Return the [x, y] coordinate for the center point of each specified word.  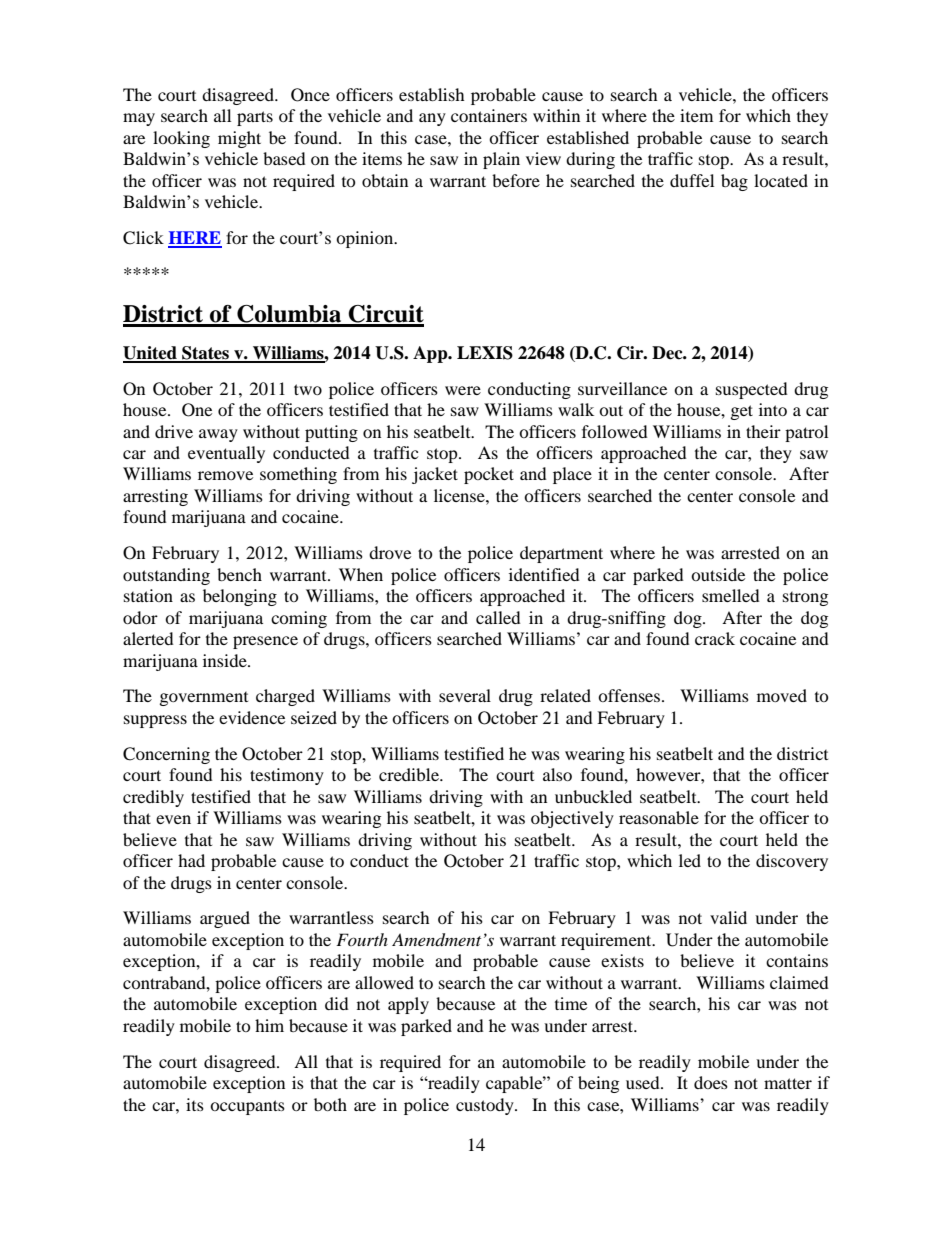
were [463, 390]
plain [501, 160]
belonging [240, 597]
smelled [731, 595]
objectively [572, 819]
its [195, 1104]
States [205, 354]
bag [734, 182]
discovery [792, 862]
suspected [752, 390]
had [191, 860]
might [239, 139]
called [498, 617]
